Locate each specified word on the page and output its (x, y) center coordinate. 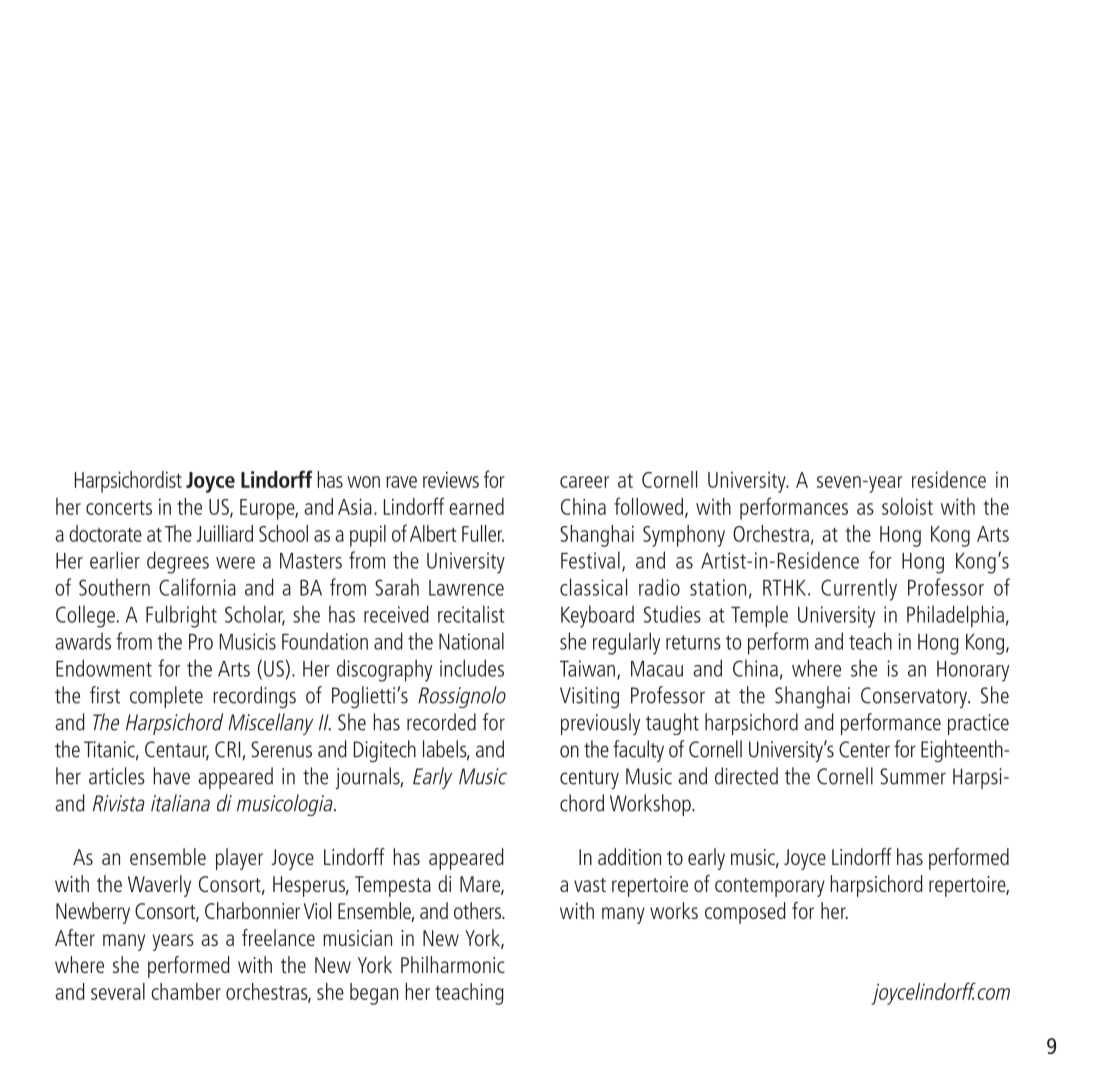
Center (864, 749)
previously (600, 724)
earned (476, 506)
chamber (186, 991)
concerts (119, 508)
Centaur (177, 750)
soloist (907, 506)
